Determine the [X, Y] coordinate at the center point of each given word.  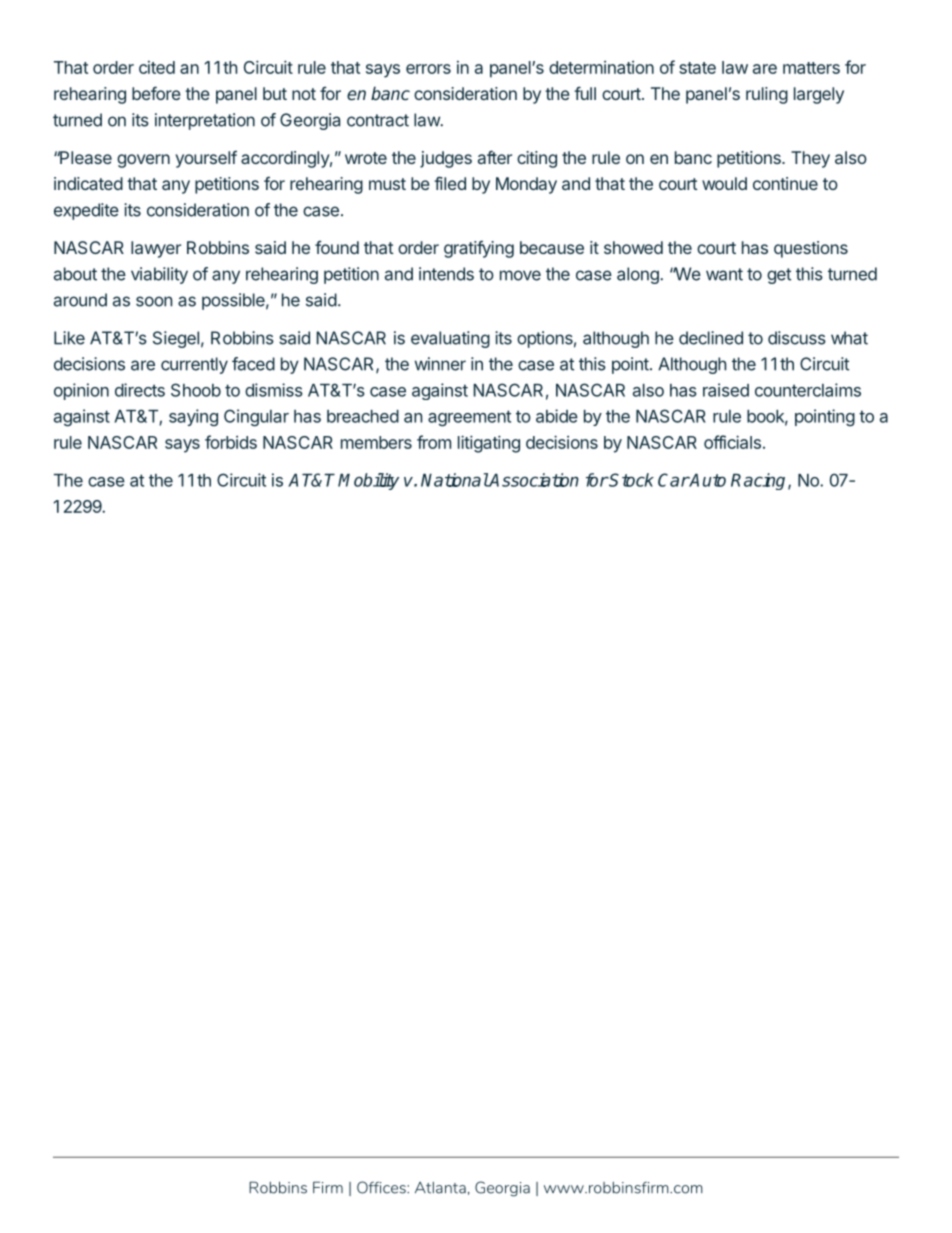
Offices [382, 1187]
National [455, 480]
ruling [767, 95]
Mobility [368, 481]
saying [193, 418]
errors [428, 69]
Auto [707, 480]
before [156, 93]
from [434, 442]
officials [732, 442]
